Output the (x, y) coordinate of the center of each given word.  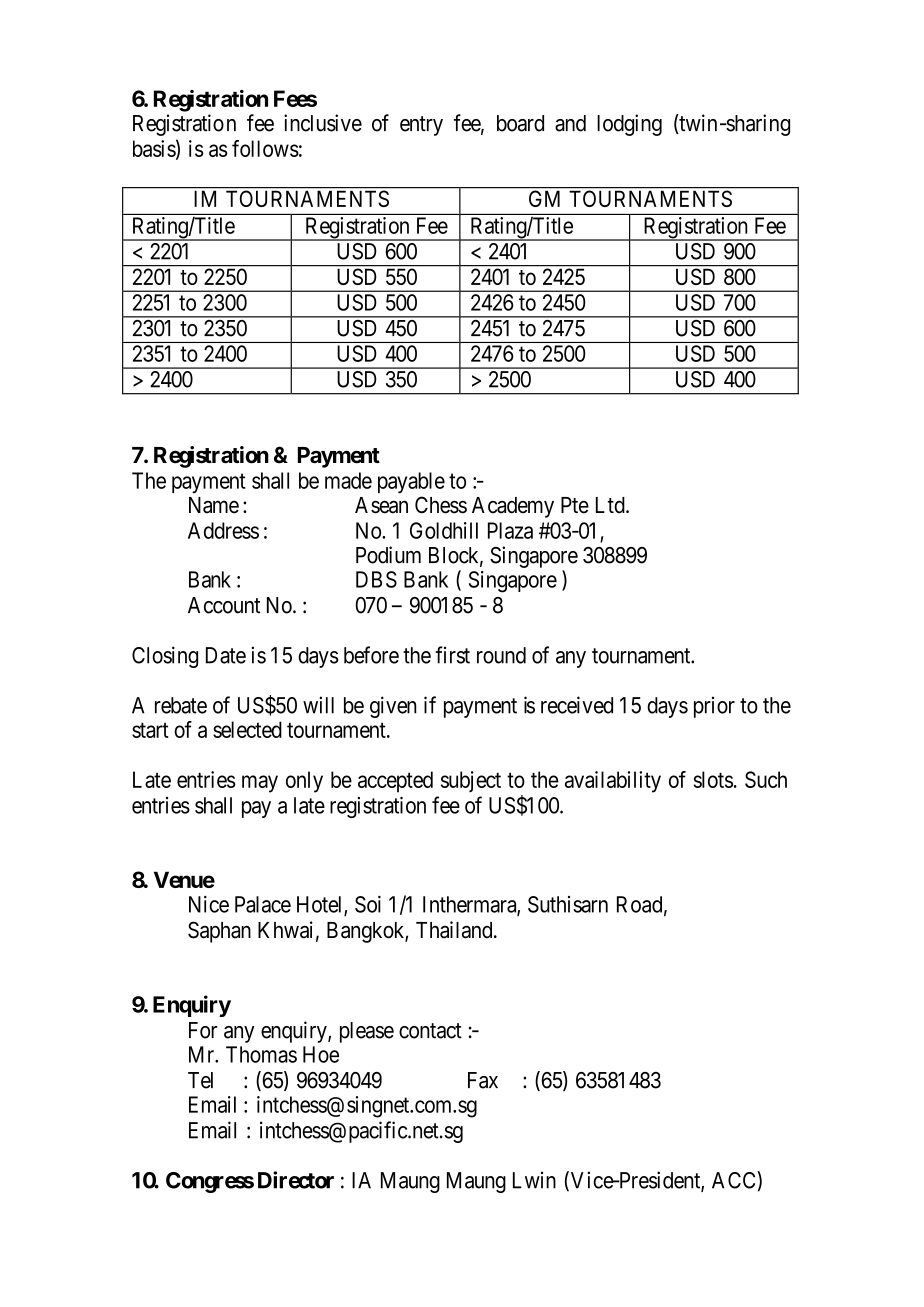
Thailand (455, 930)
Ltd (611, 505)
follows (265, 148)
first (452, 655)
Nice (209, 904)
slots (713, 779)
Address (223, 530)
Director (296, 1180)
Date (226, 655)
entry (421, 126)
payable (411, 483)
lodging (629, 125)
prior (714, 707)
